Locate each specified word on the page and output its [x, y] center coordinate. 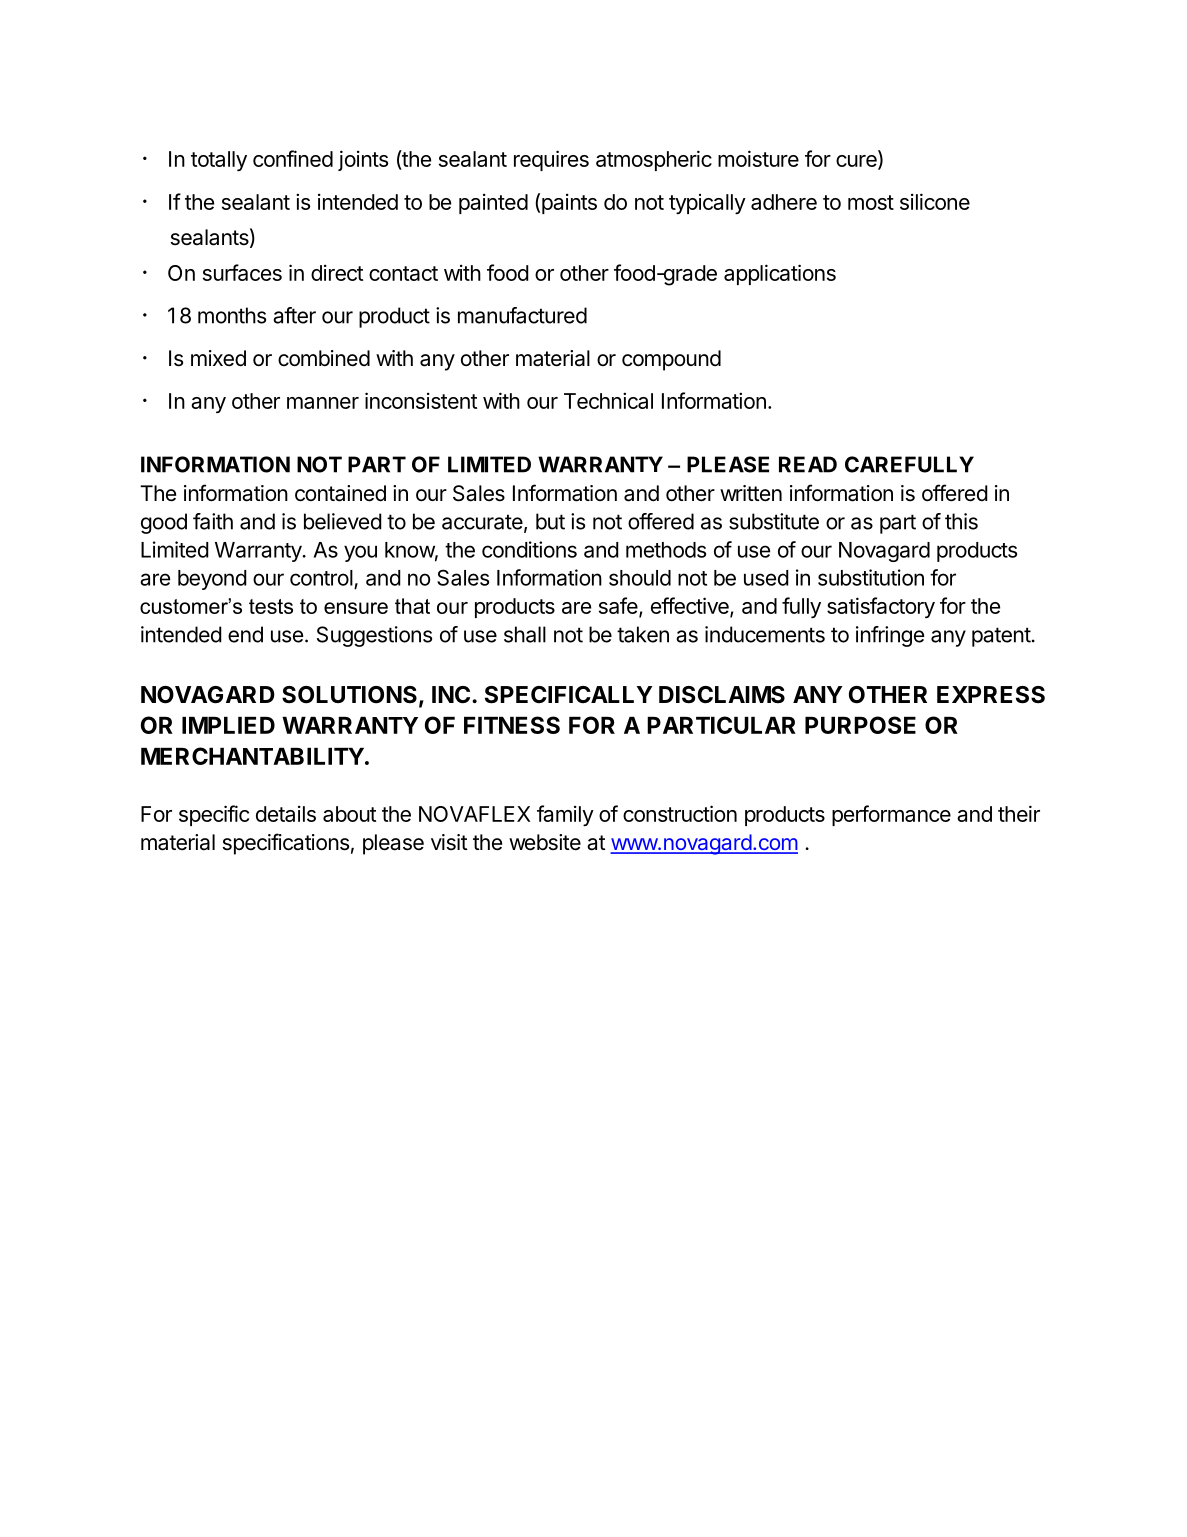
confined [293, 158]
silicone [935, 201]
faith [213, 521]
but [550, 521]
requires [551, 160]
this [961, 521]
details [286, 814]
